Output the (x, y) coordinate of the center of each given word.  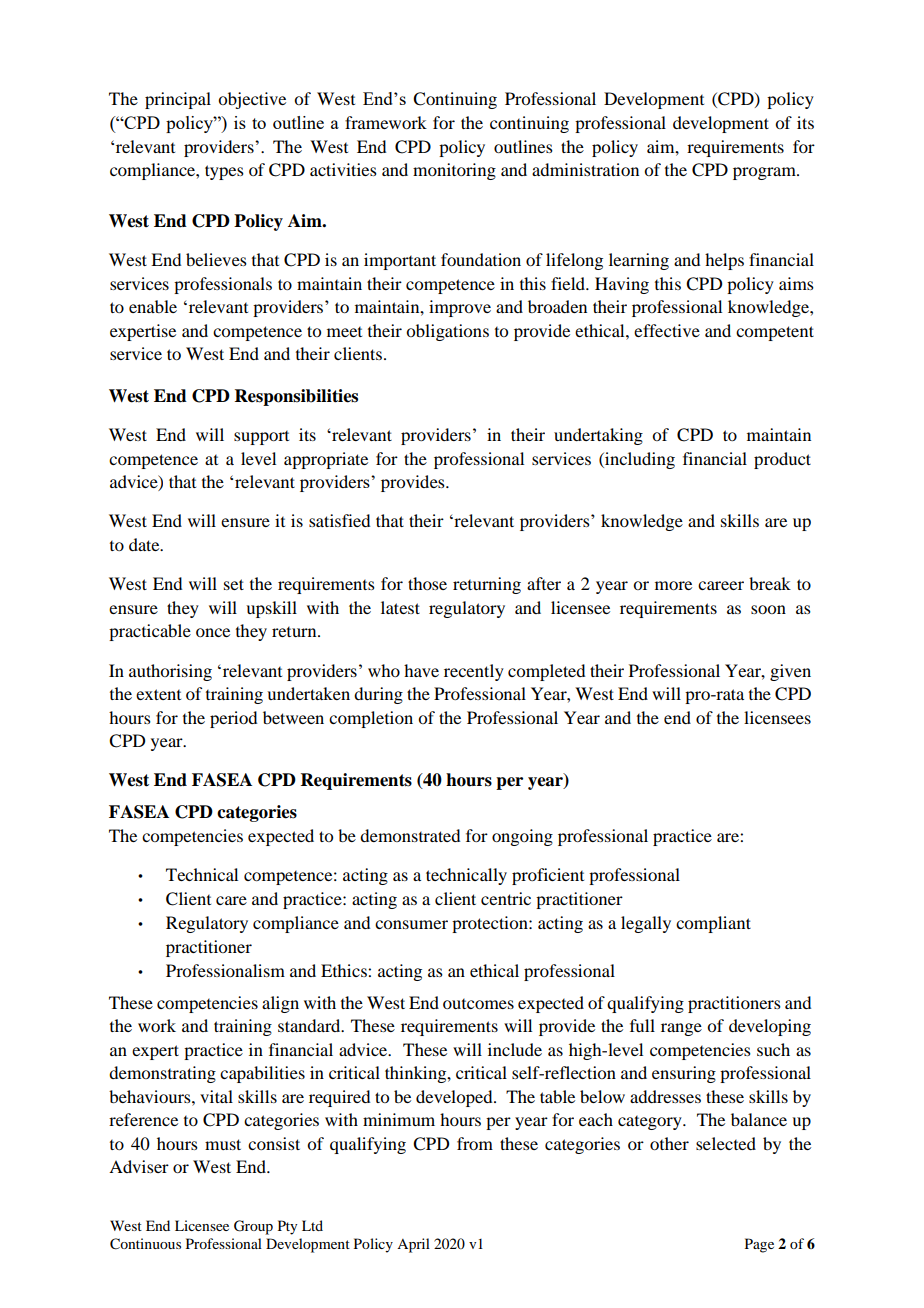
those (427, 583)
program (765, 173)
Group (253, 1227)
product (782, 460)
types (224, 172)
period (233, 719)
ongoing (522, 837)
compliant (713, 924)
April (413, 1245)
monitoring (454, 171)
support (261, 438)
